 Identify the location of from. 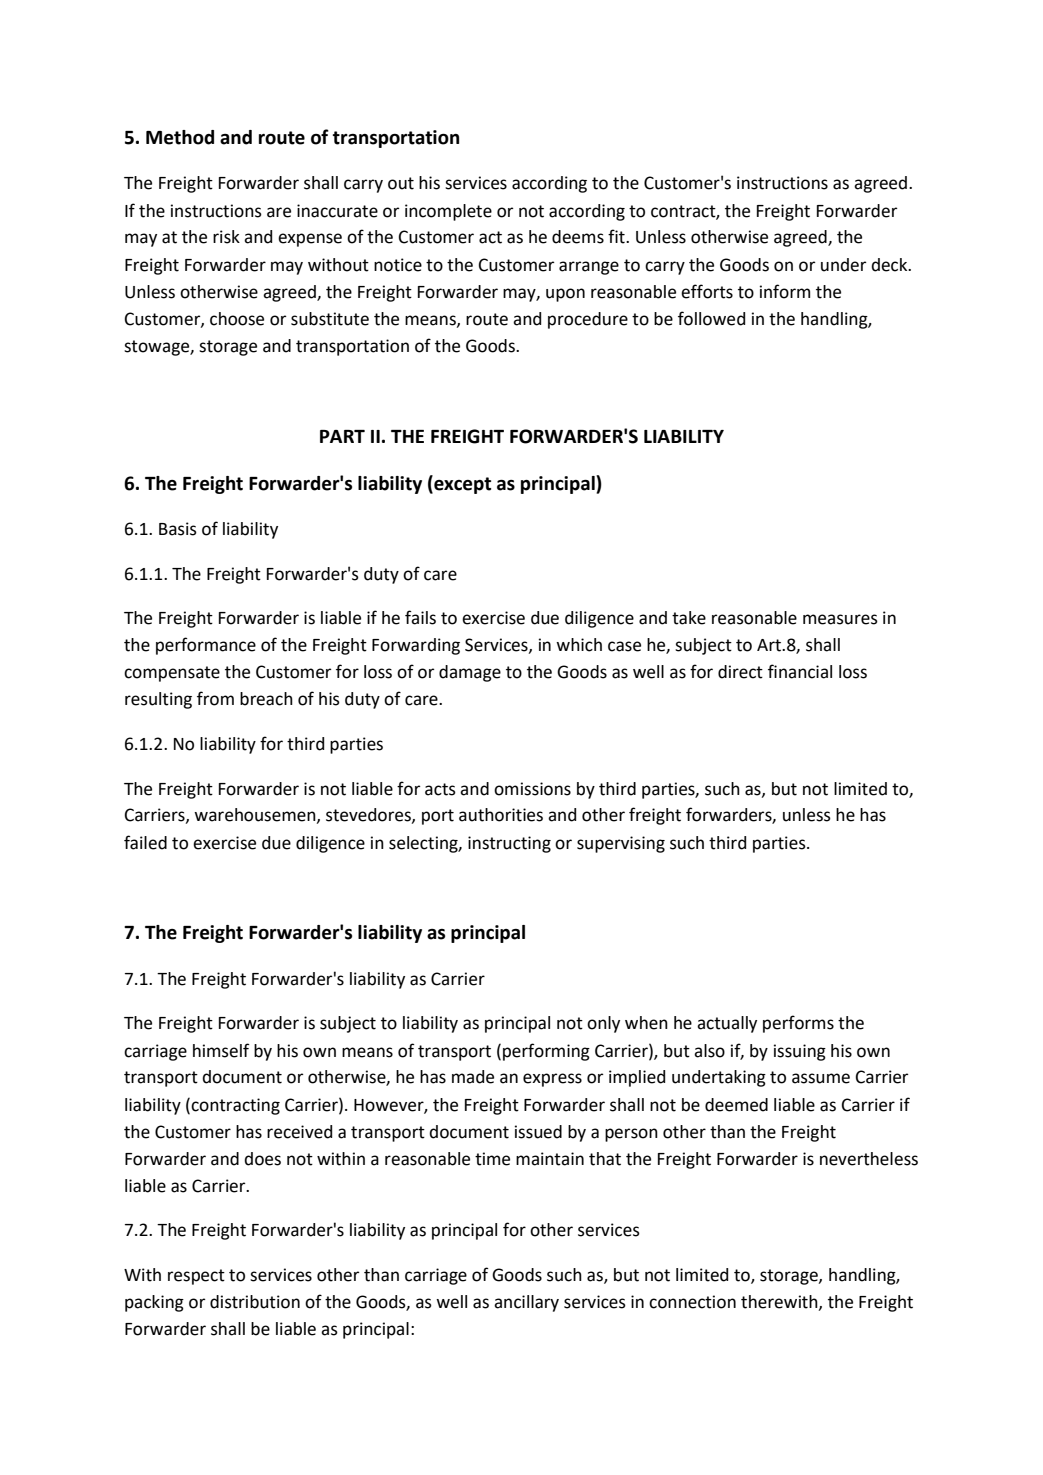
(215, 698).
